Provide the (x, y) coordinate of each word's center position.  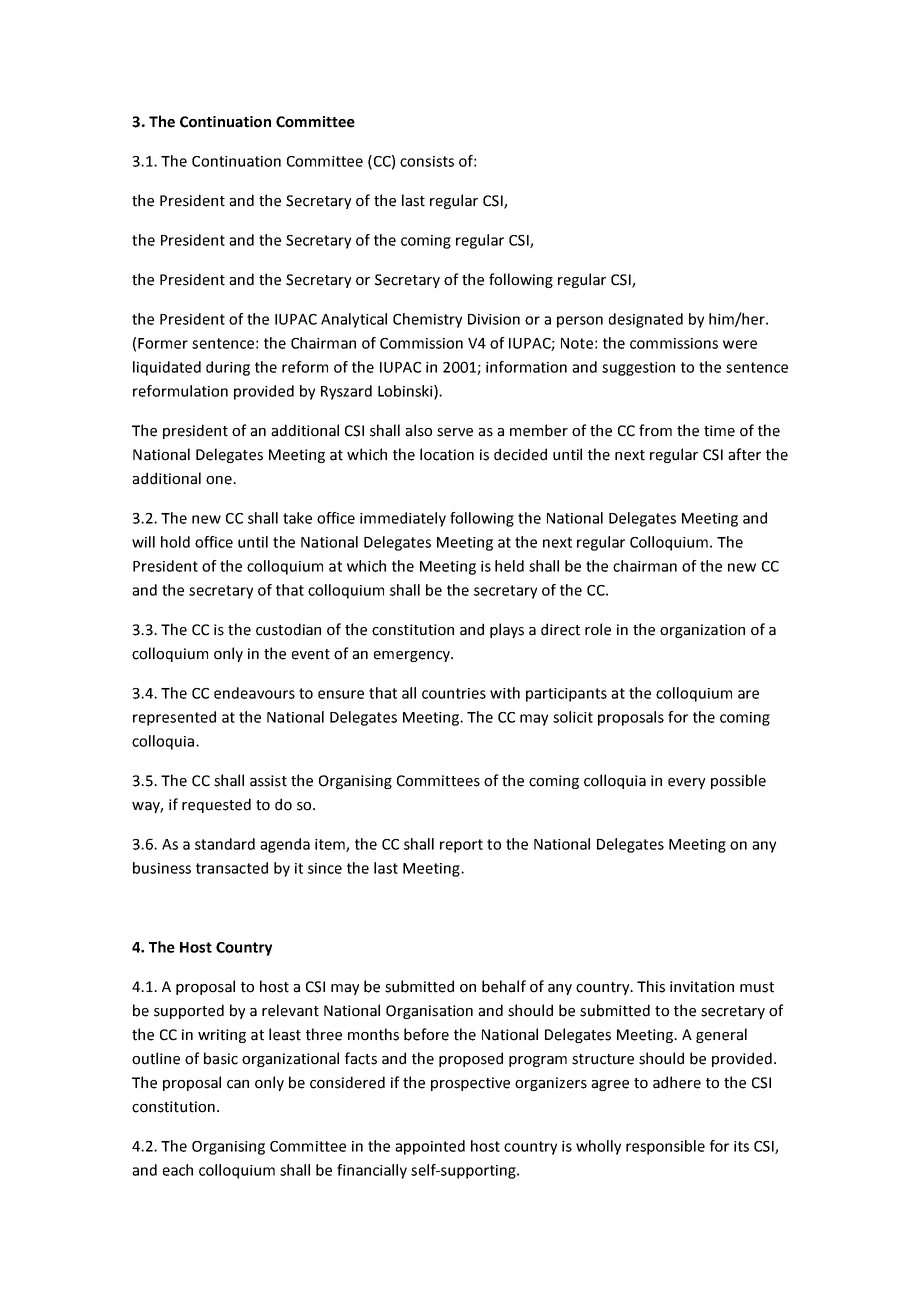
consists (427, 161)
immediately (403, 519)
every (686, 783)
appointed (430, 1147)
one (220, 480)
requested (216, 805)
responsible (665, 1147)
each (178, 1170)
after (744, 454)
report (461, 846)
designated (646, 320)
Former (163, 343)
